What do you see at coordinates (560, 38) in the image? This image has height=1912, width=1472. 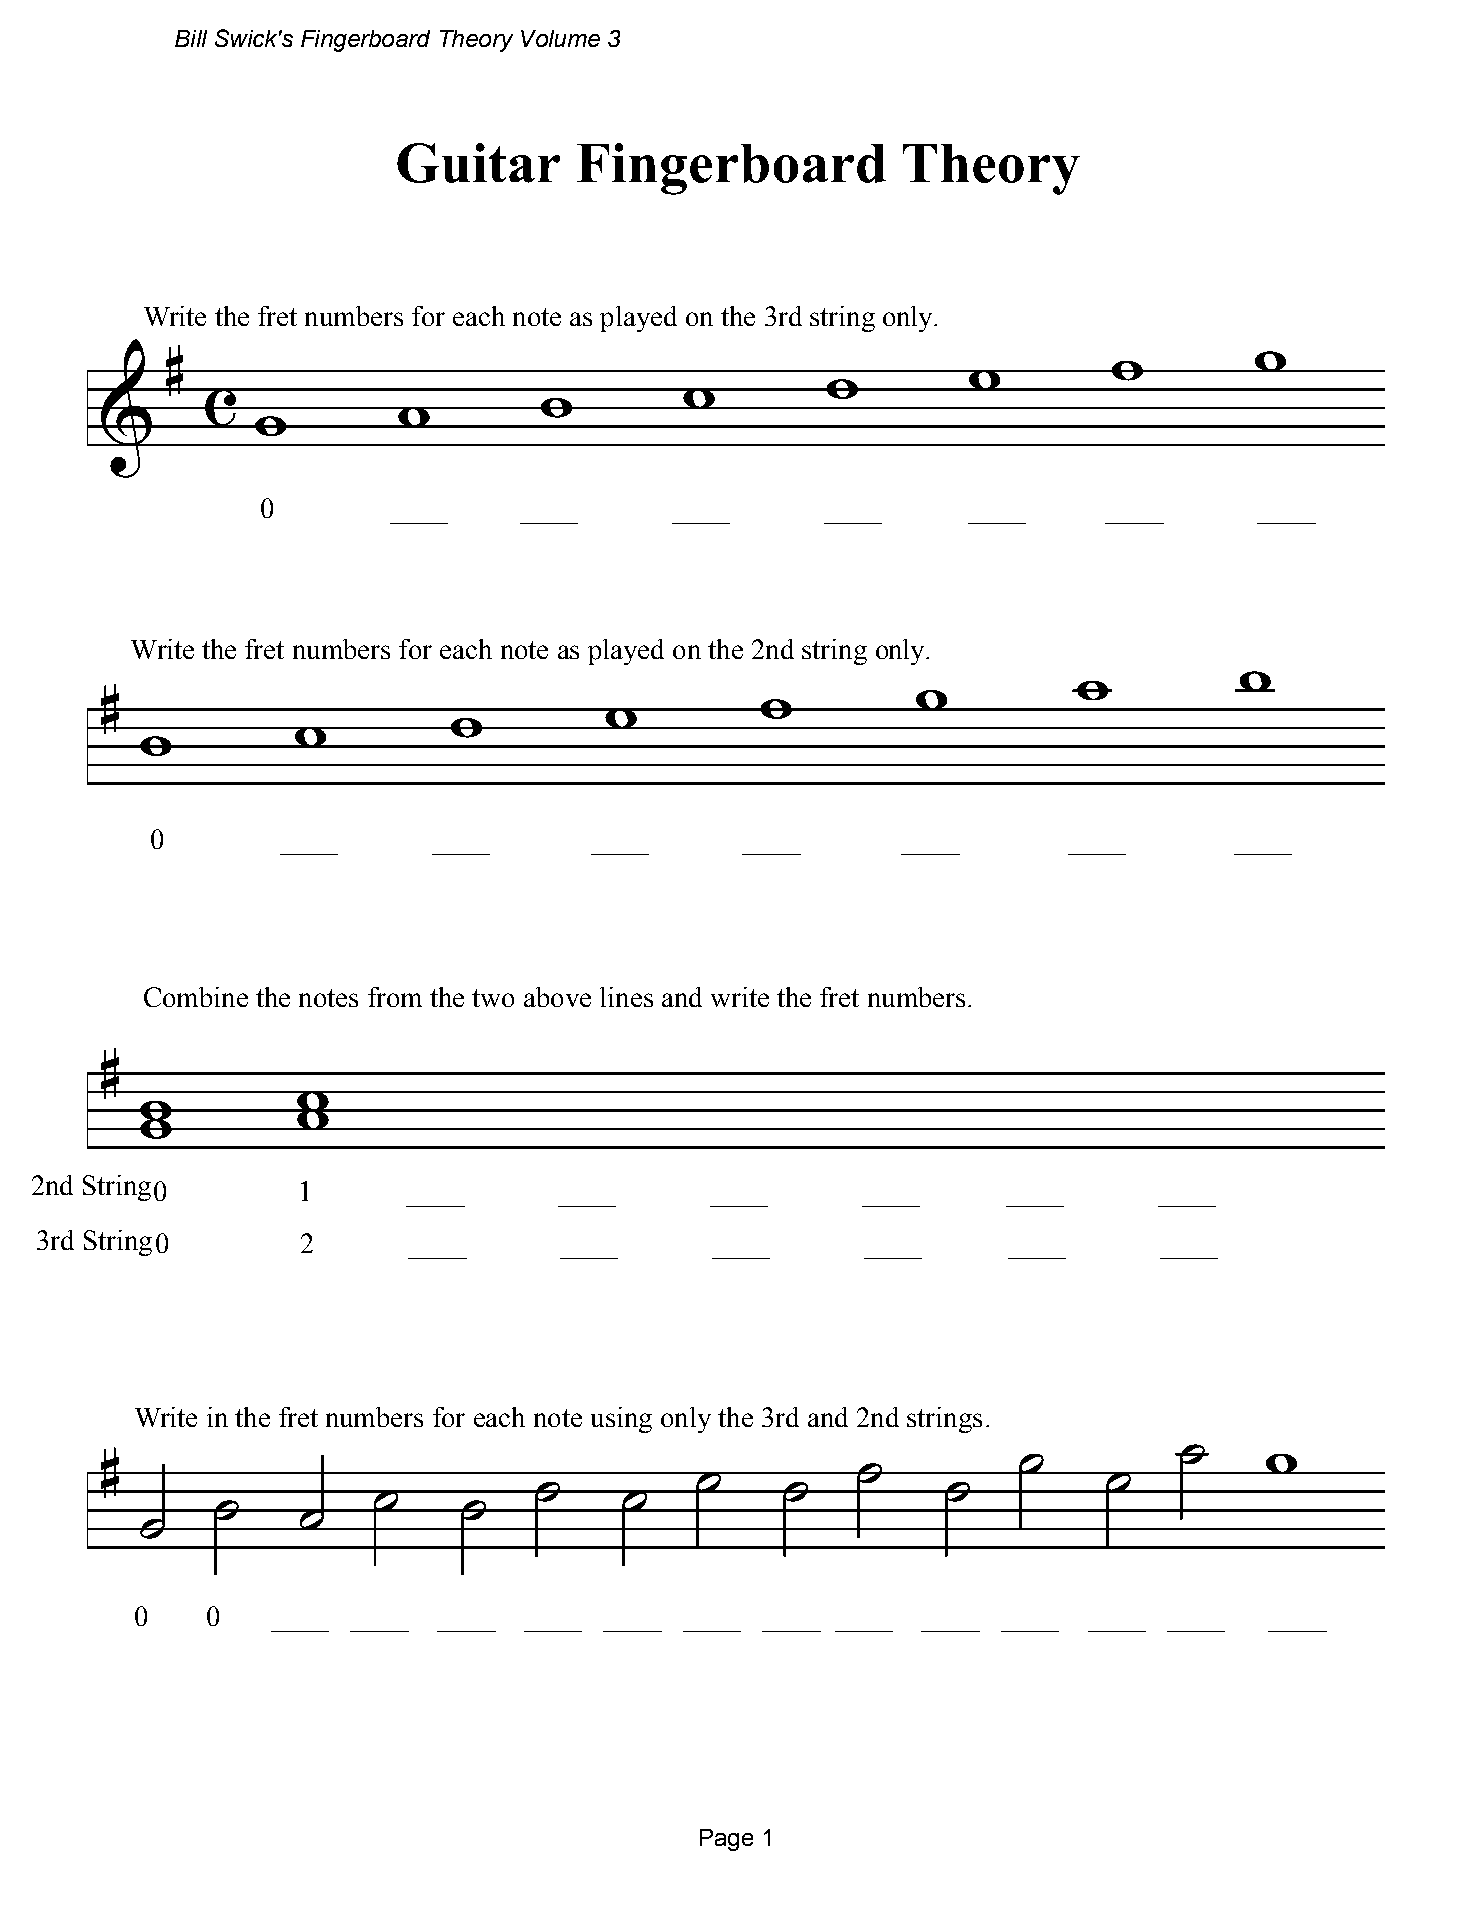 I see `Volume` at bounding box center [560, 38].
